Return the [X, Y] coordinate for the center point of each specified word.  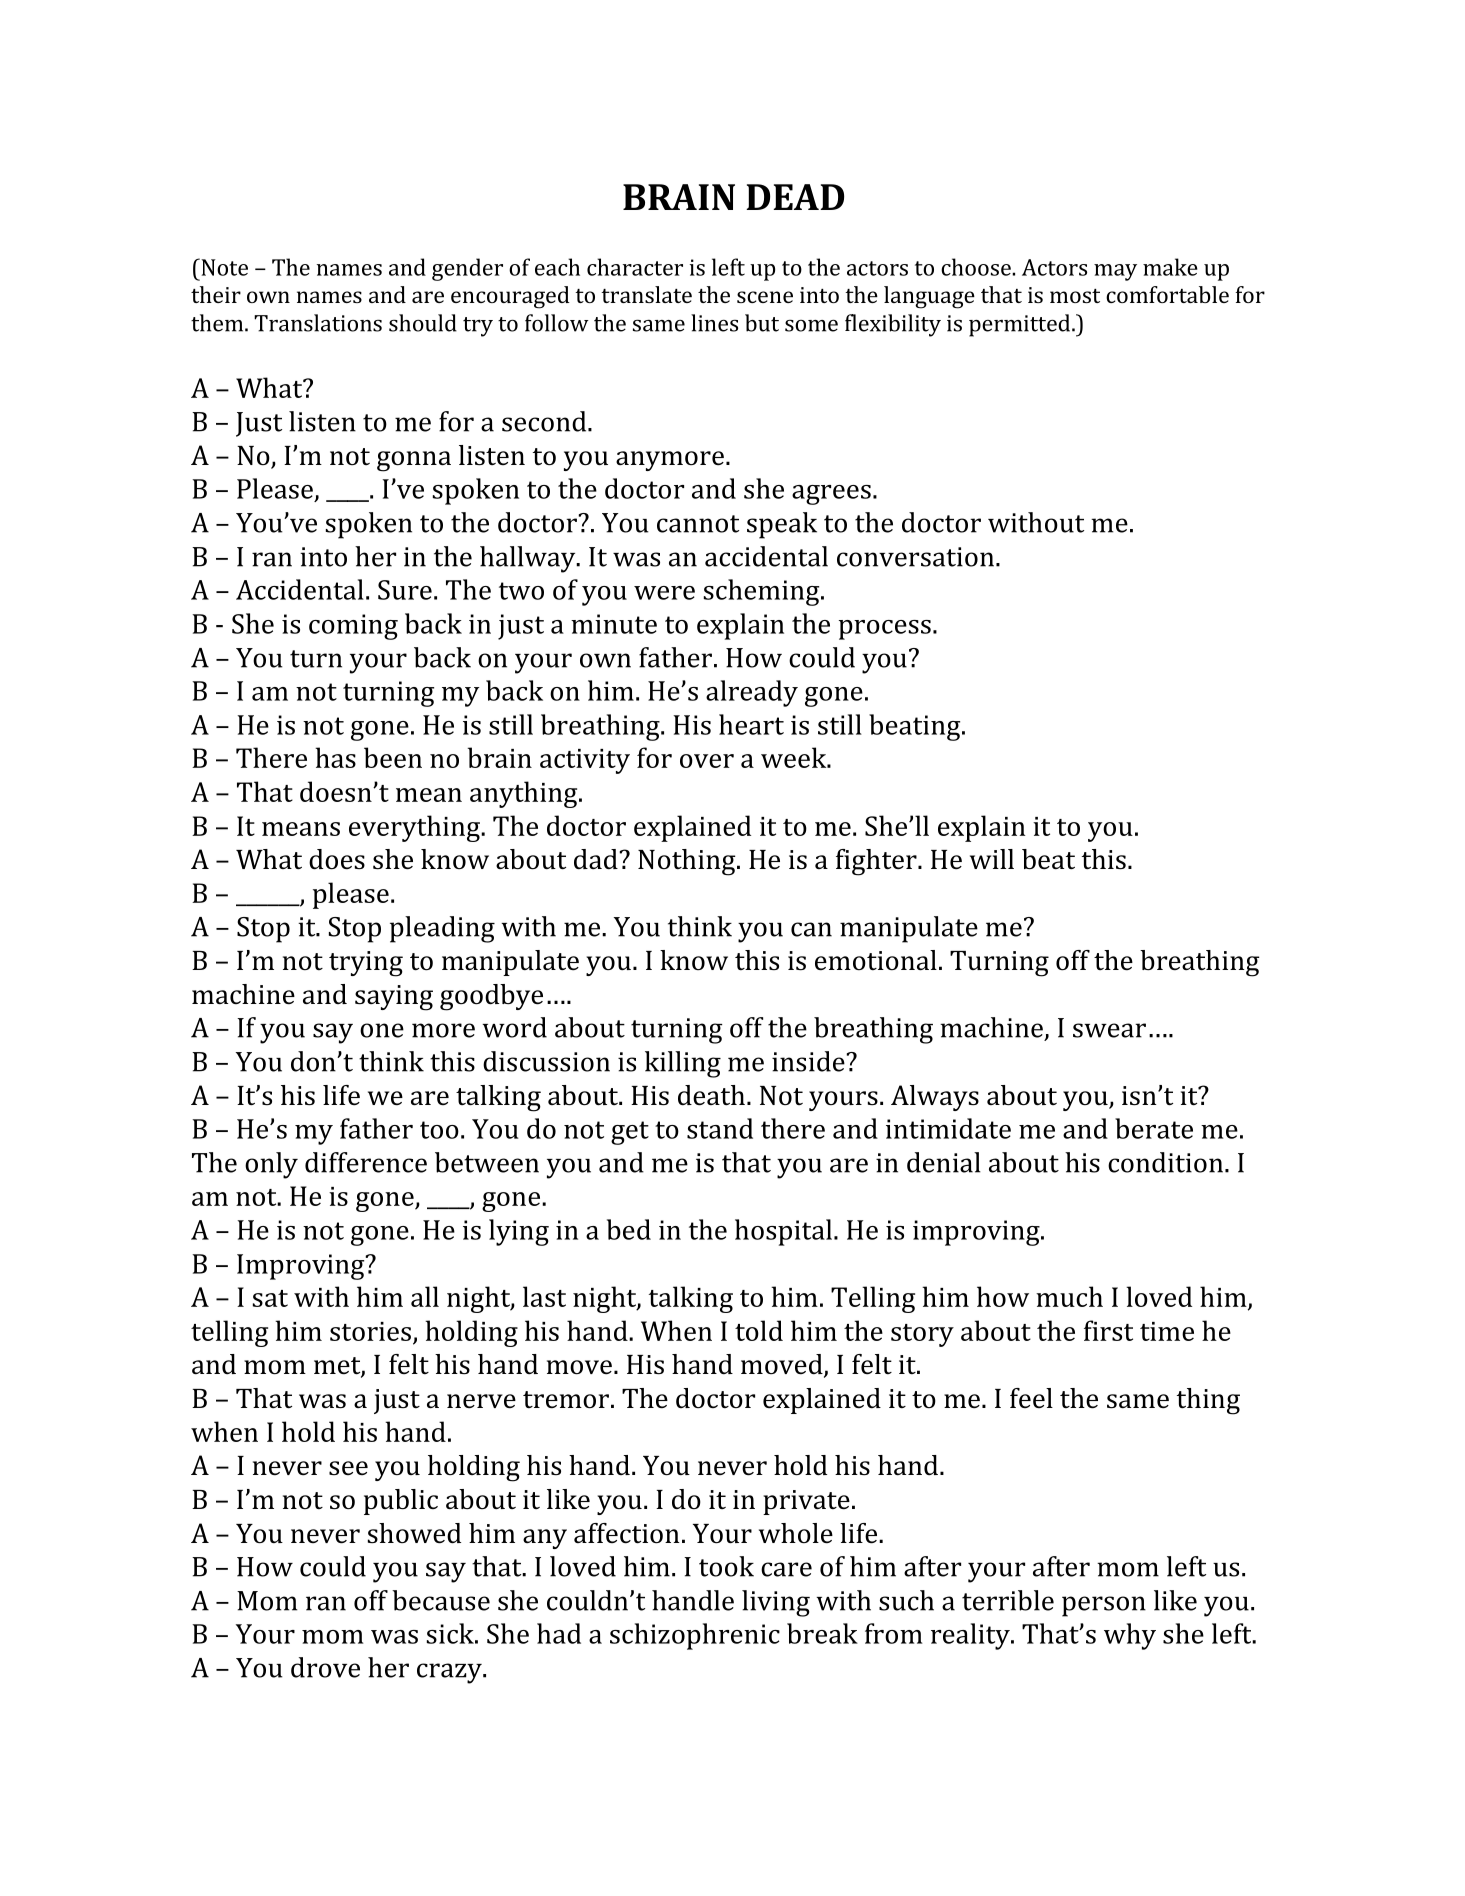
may [1115, 272]
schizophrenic [695, 1636]
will [992, 859]
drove [325, 1667]
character [635, 267]
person [1104, 1606]
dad [597, 859]
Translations [318, 323]
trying [366, 964]
